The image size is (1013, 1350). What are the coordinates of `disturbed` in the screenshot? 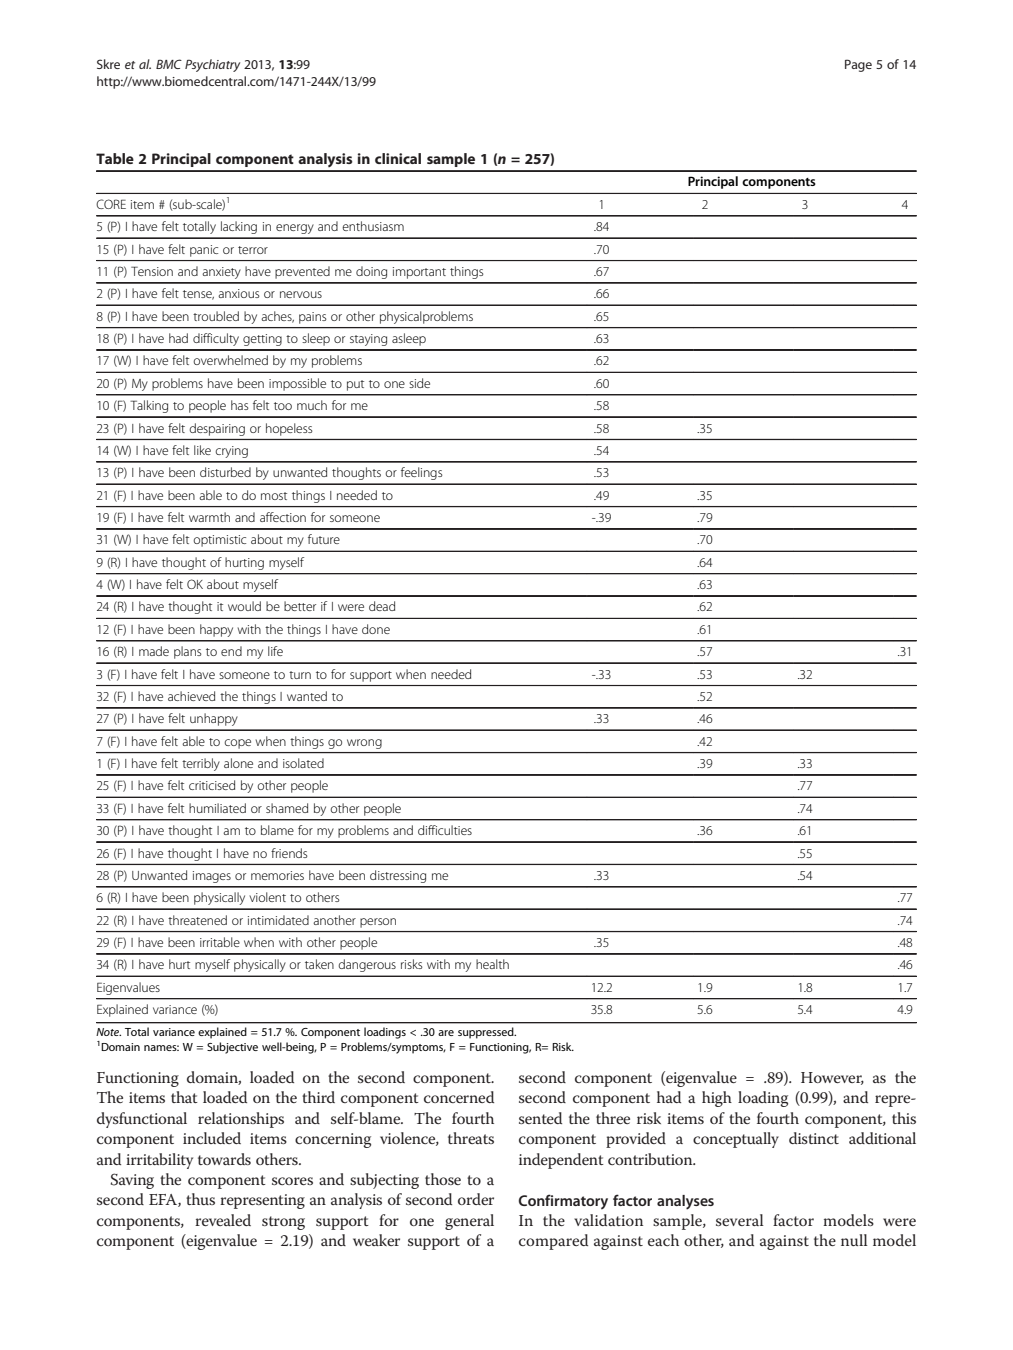 It's located at (225, 472).
